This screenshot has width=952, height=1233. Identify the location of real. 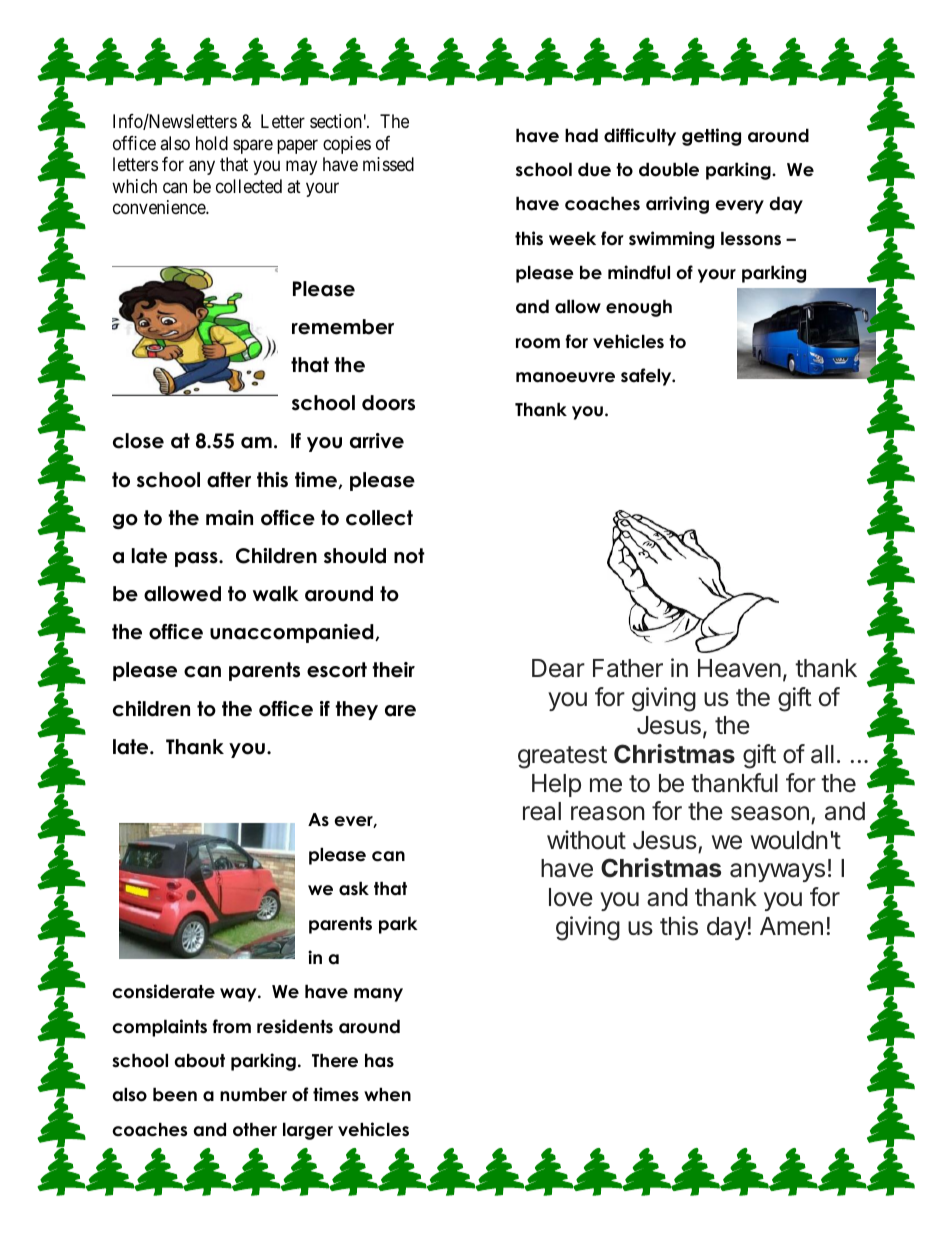
(542, 811).
